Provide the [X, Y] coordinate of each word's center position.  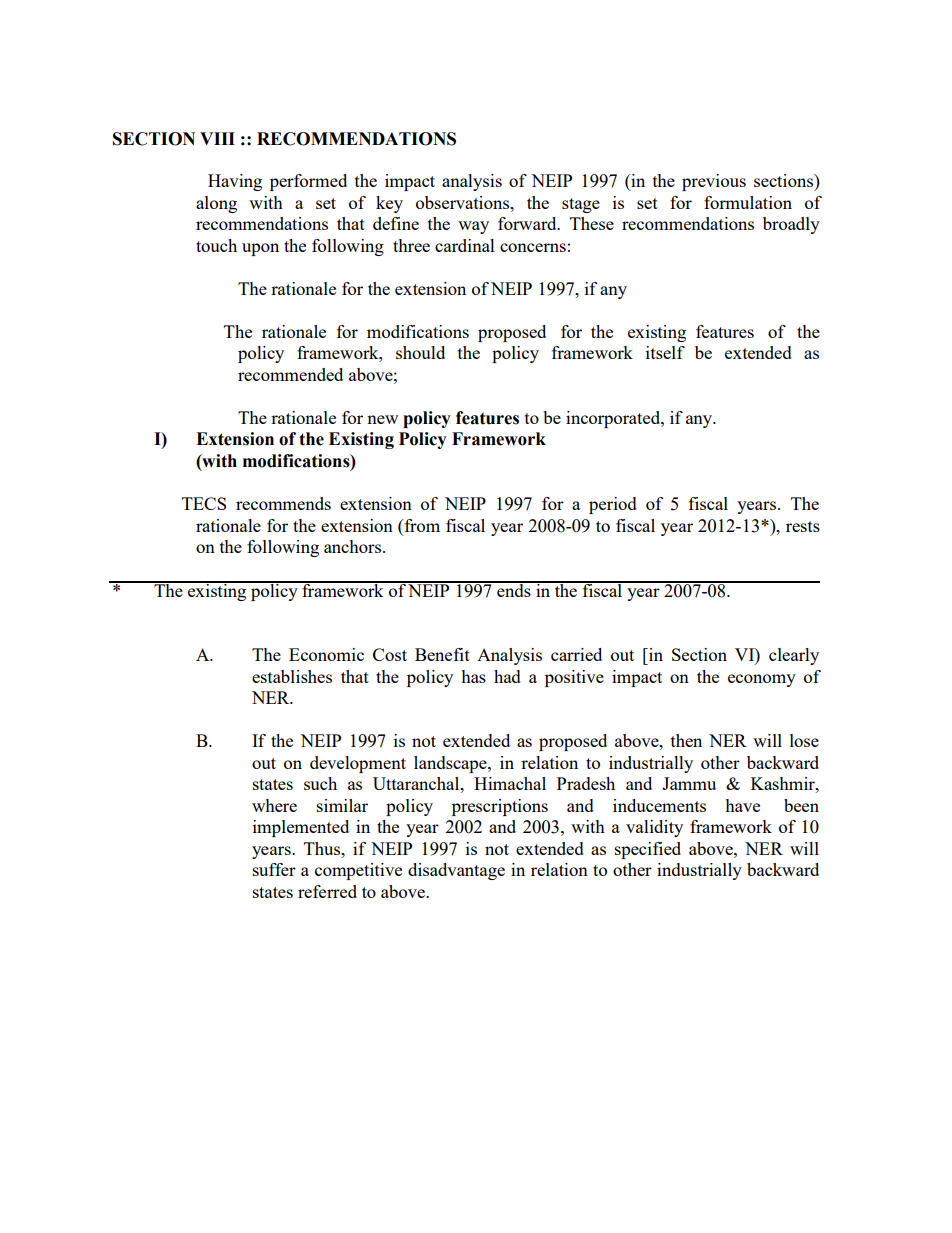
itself [665, 352]
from [421, 527]
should [420, 352]
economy [762, 680]
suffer [274, 869]
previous [714, 182]
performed [308, 182]
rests [803, 526]
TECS [204, 503]
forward [528, 223]
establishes [292, 676]
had [507, 676]
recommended [290, 374]
